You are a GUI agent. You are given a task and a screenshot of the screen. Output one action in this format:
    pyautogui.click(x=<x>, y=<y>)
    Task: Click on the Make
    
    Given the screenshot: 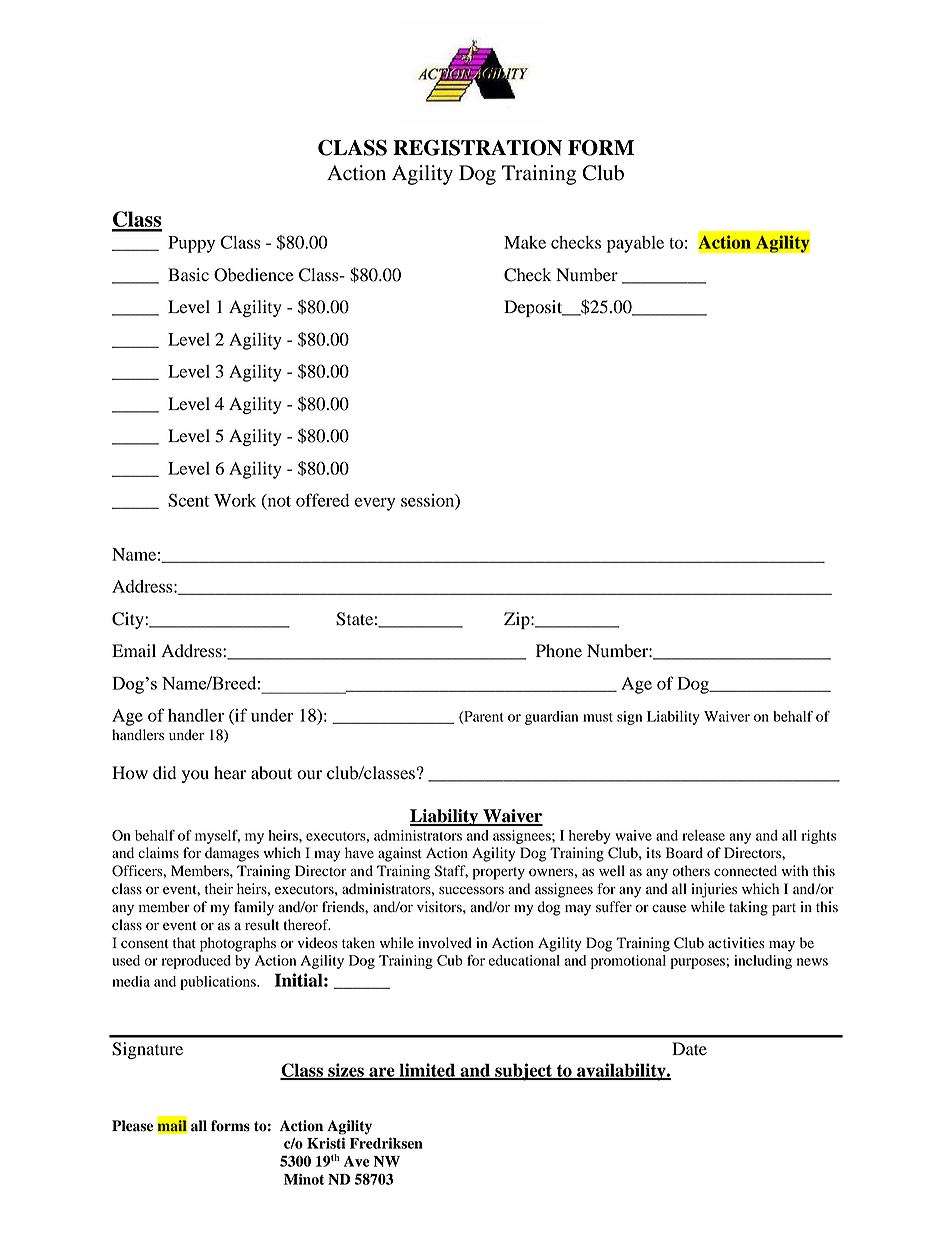 What is the action you would take?
    pyautogui.click(x=525, y=242)
